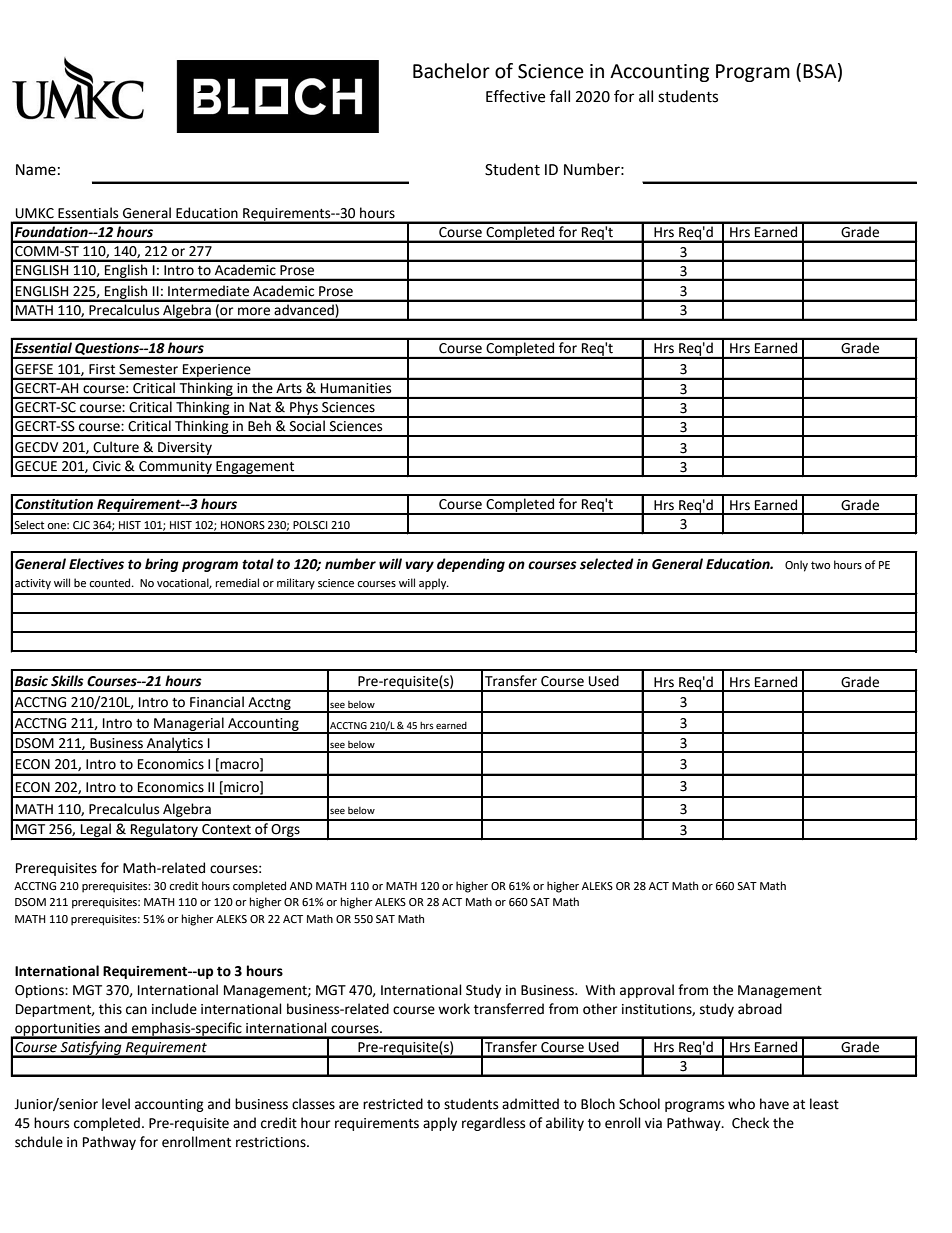 Image resolution: width=952 pixels, height=1233 pixels. I want to click on Bachelor, so click(451, 71).
